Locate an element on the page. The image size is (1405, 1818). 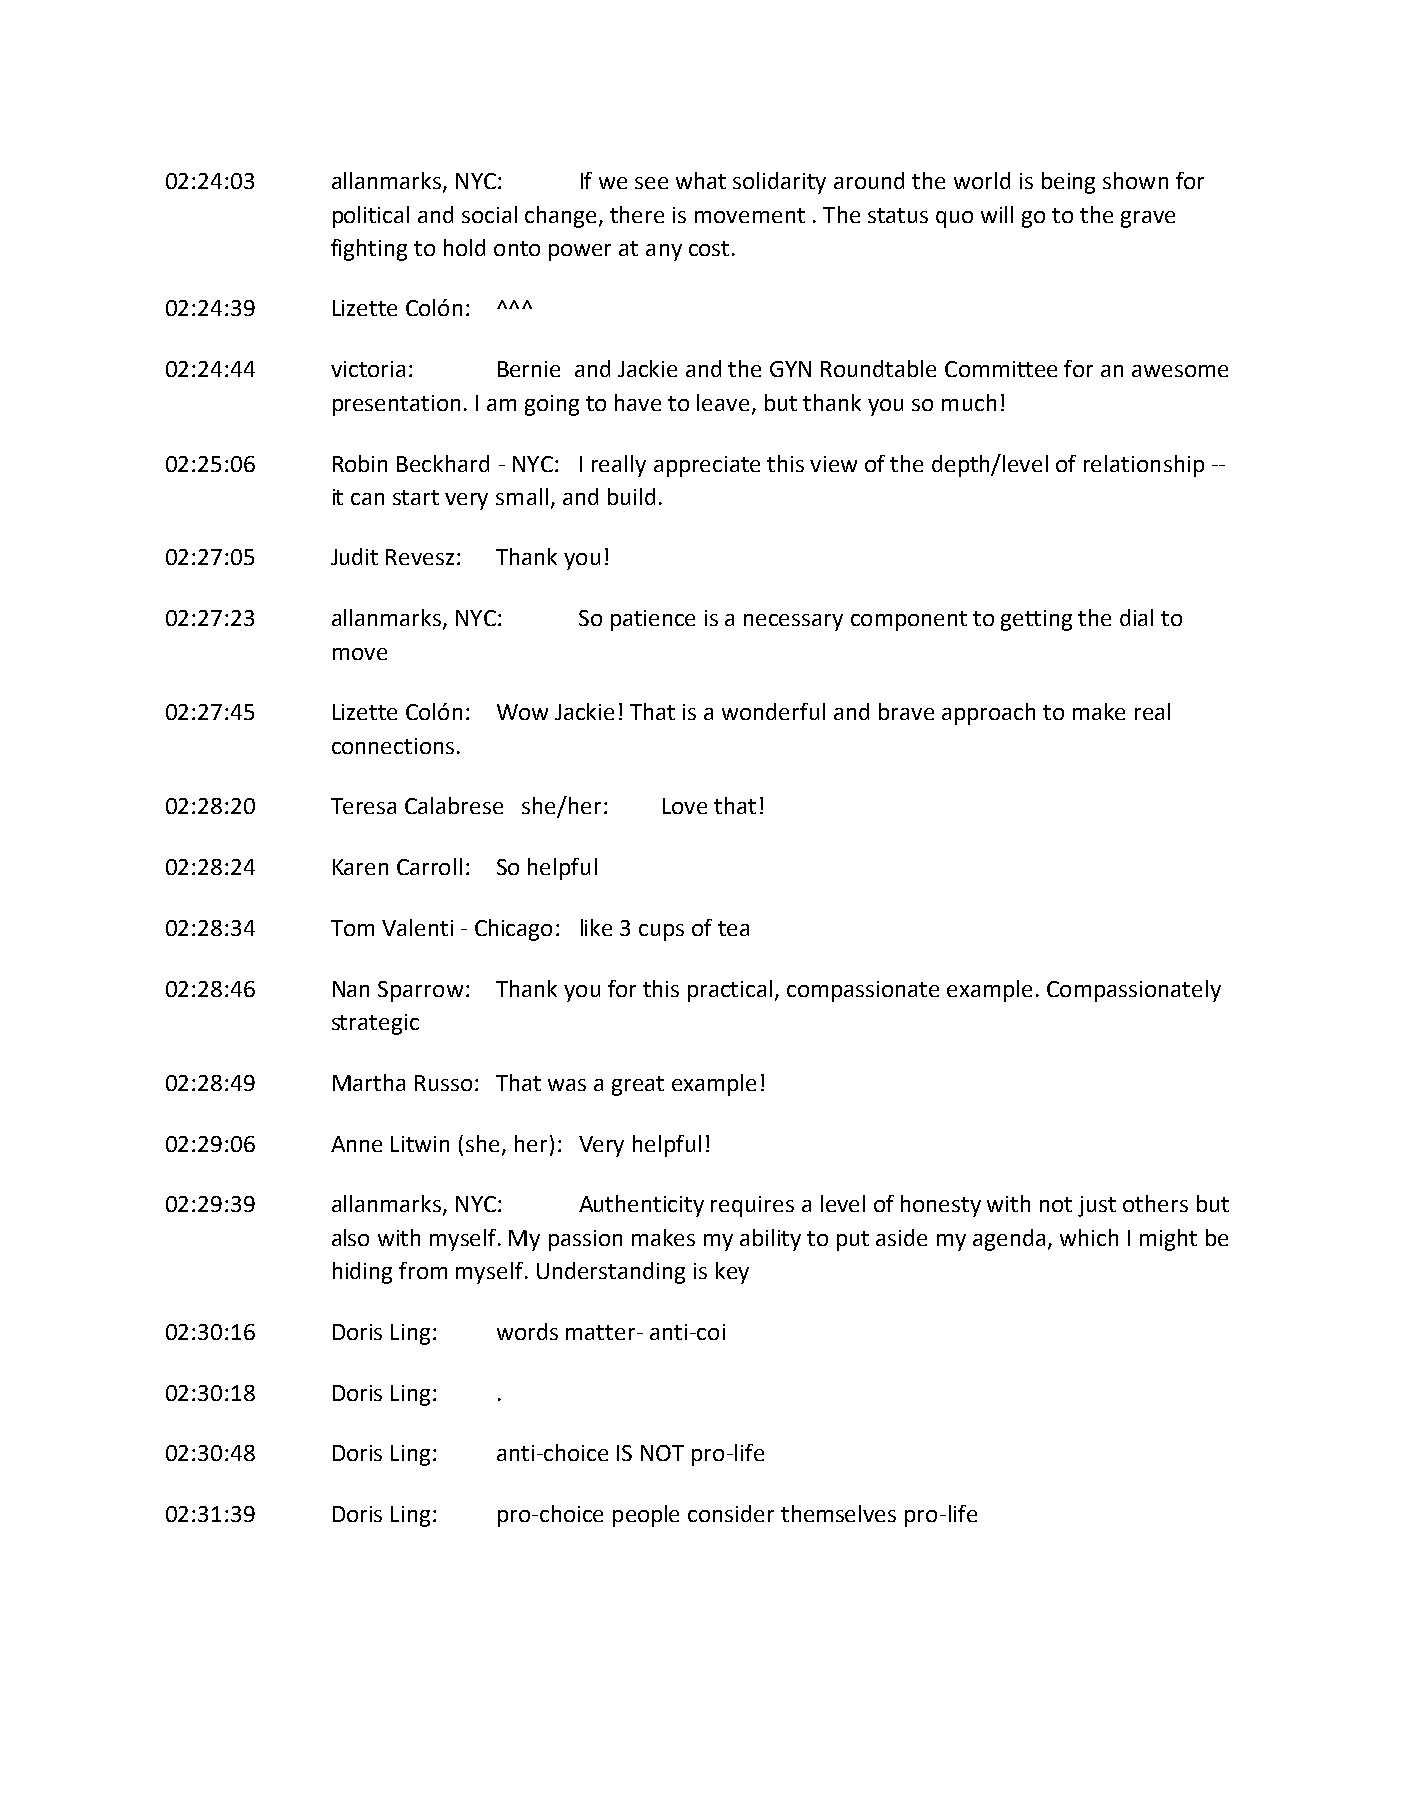
words is located at coordinates (527, 1331).
